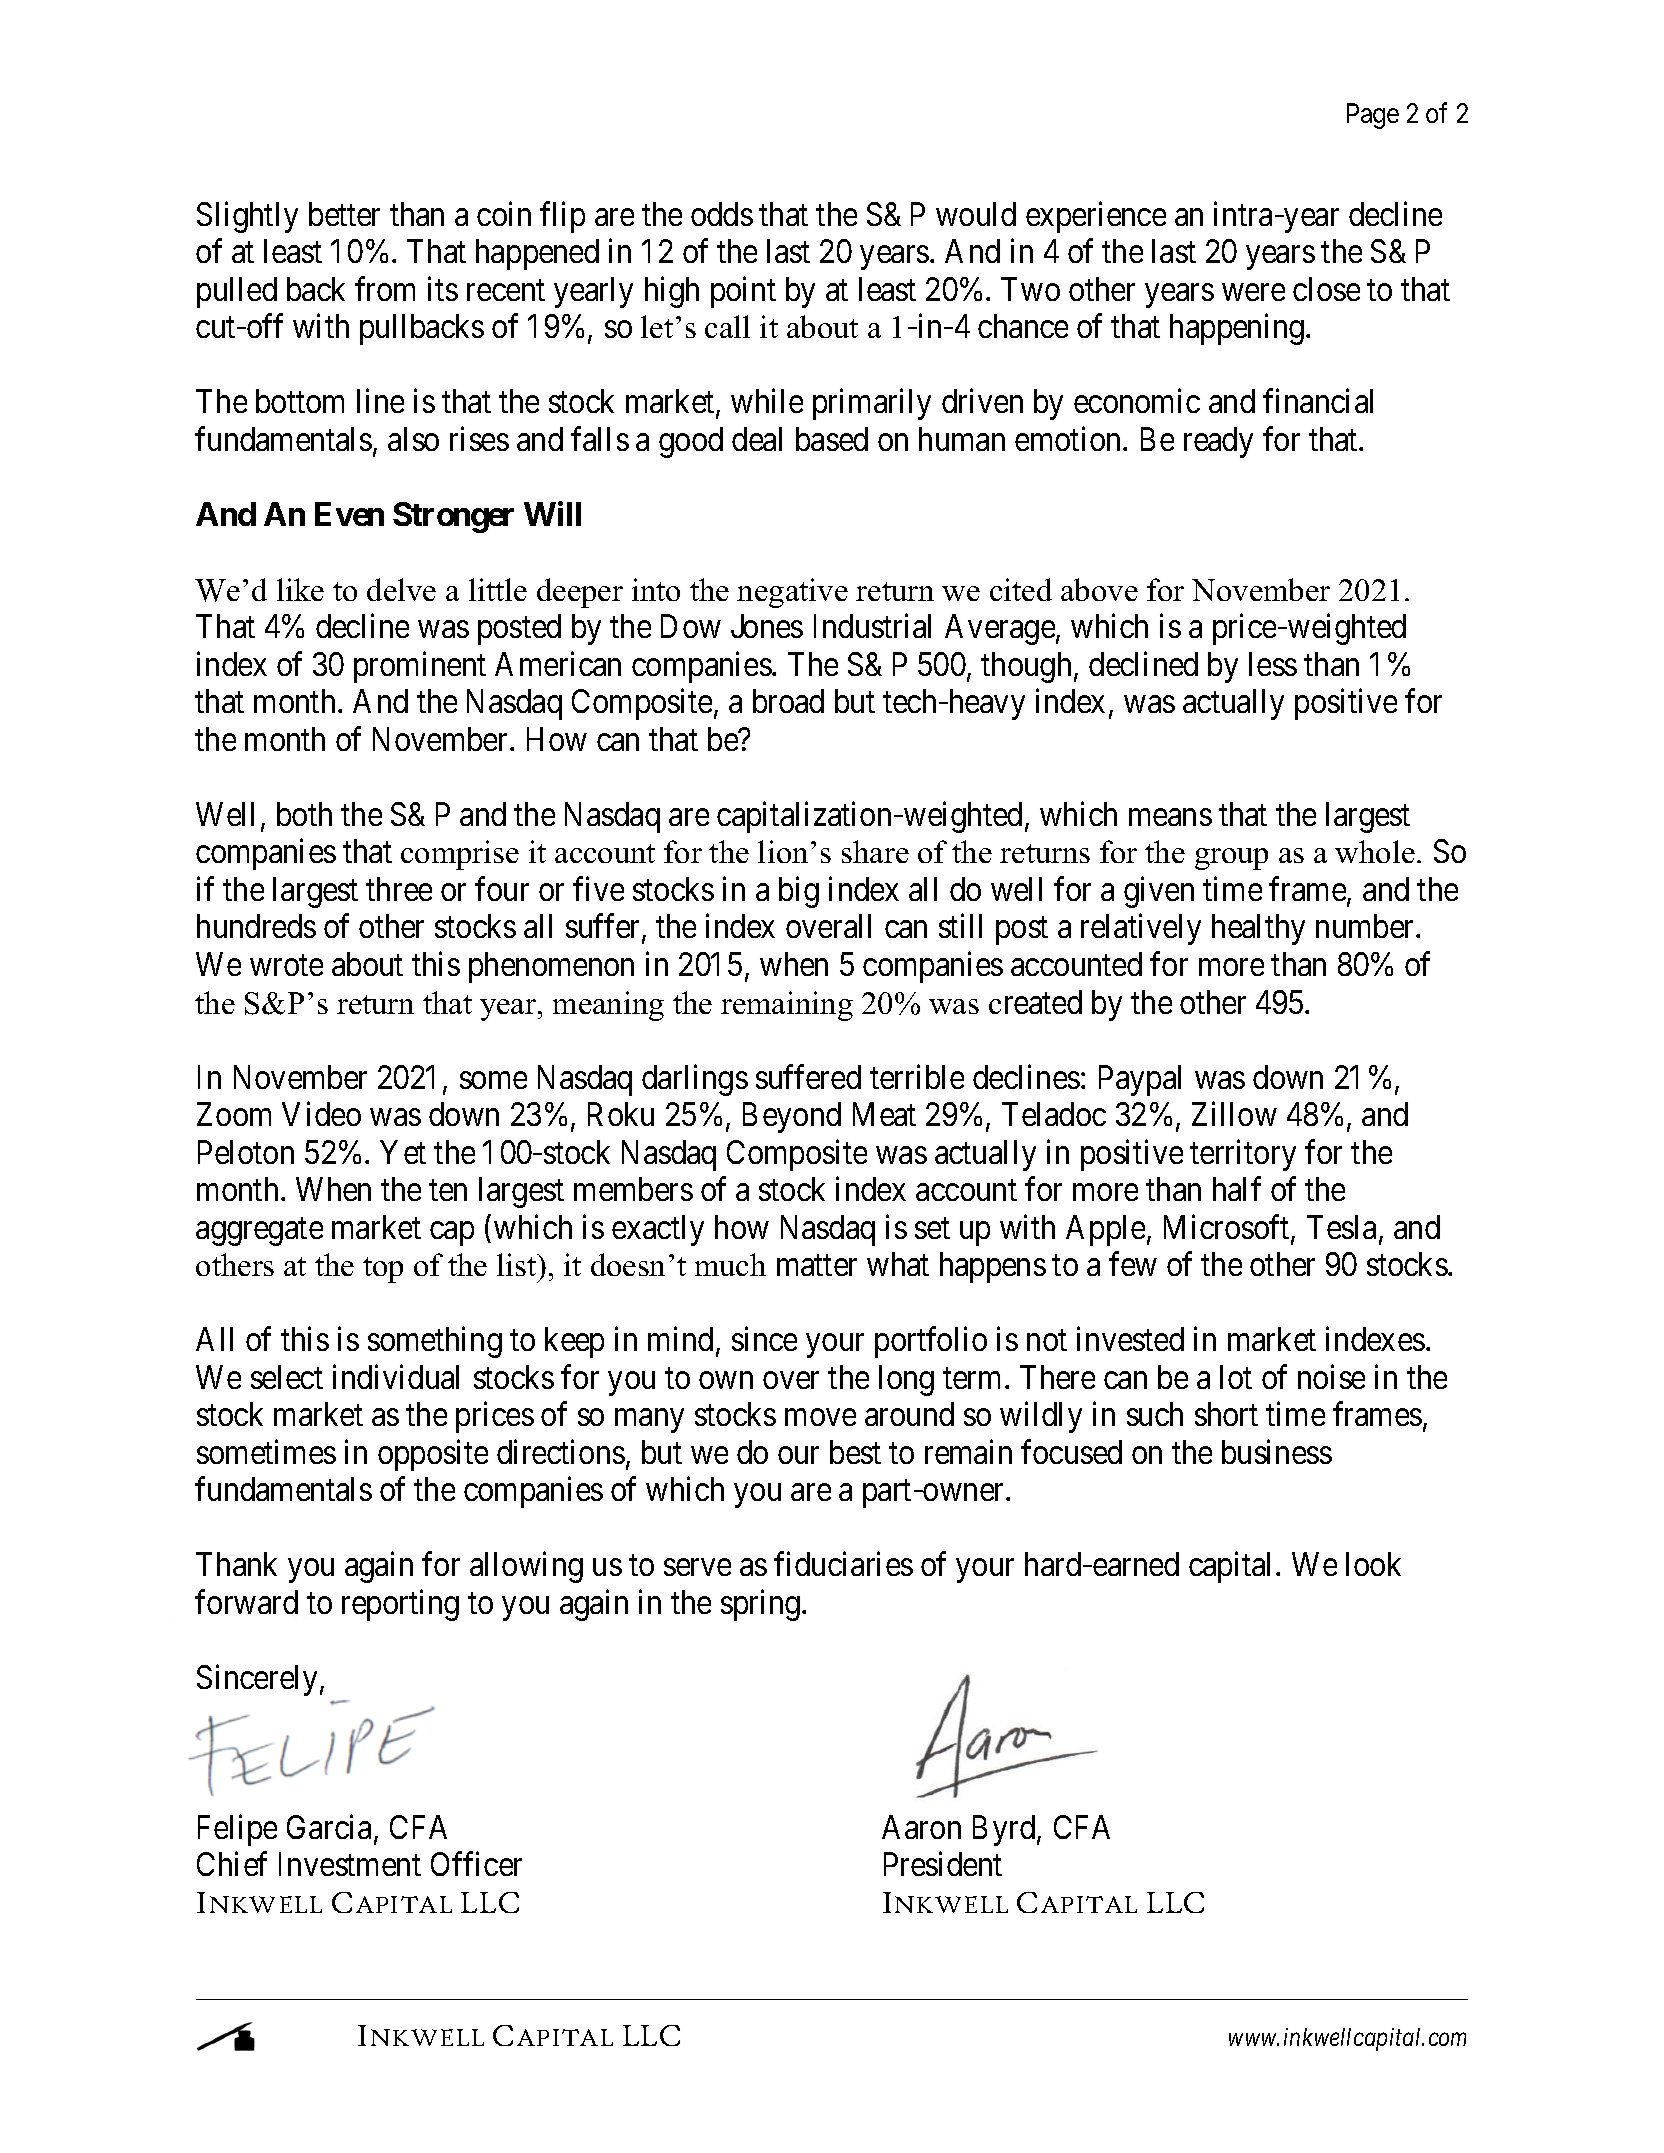 This screenshot has width=1664, height=2153. Describe the element at coordinates (329, 1827) in the screenshot. I see `Garcia` at that location.
